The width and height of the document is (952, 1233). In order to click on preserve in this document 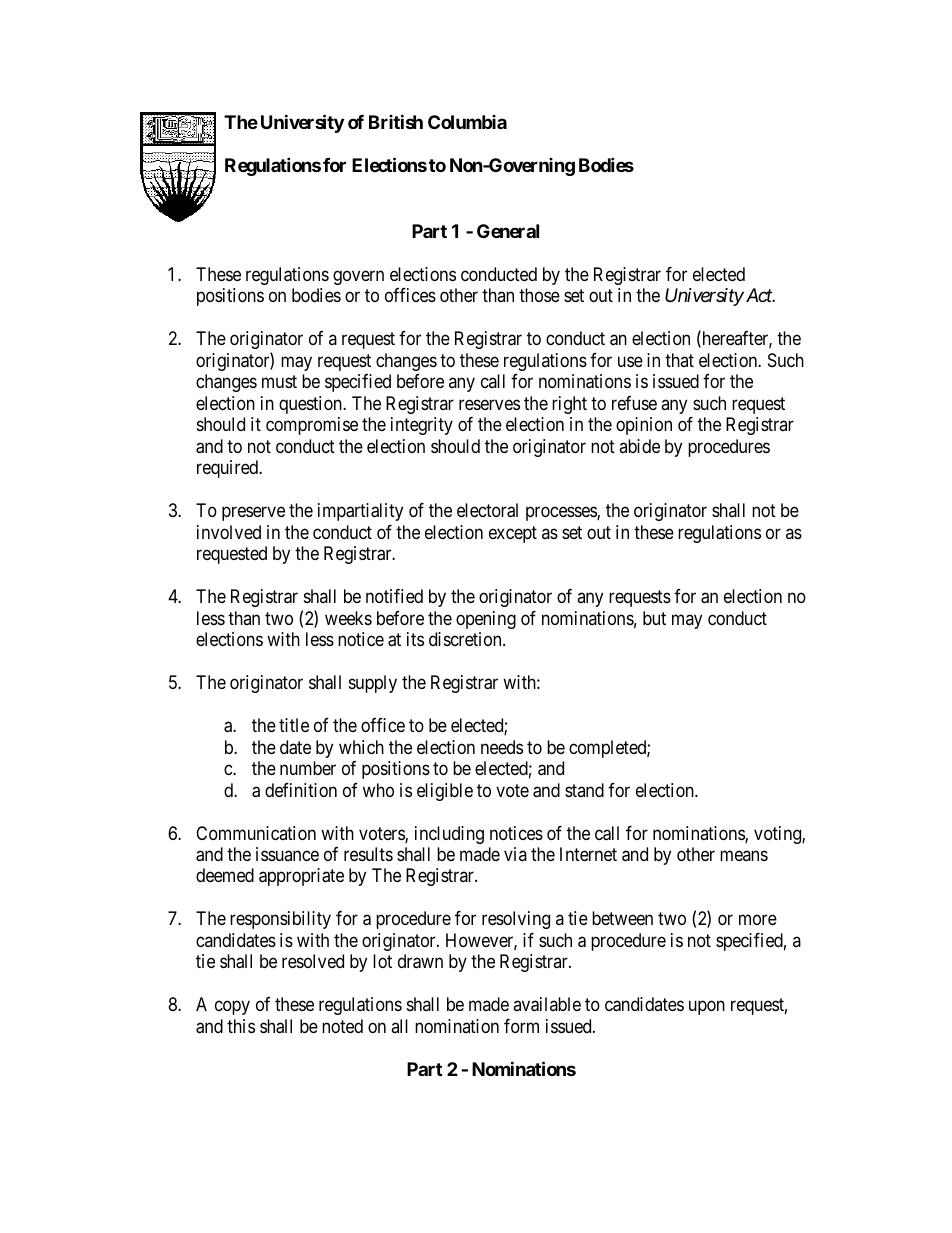, I will do `click(253, 514)`.
